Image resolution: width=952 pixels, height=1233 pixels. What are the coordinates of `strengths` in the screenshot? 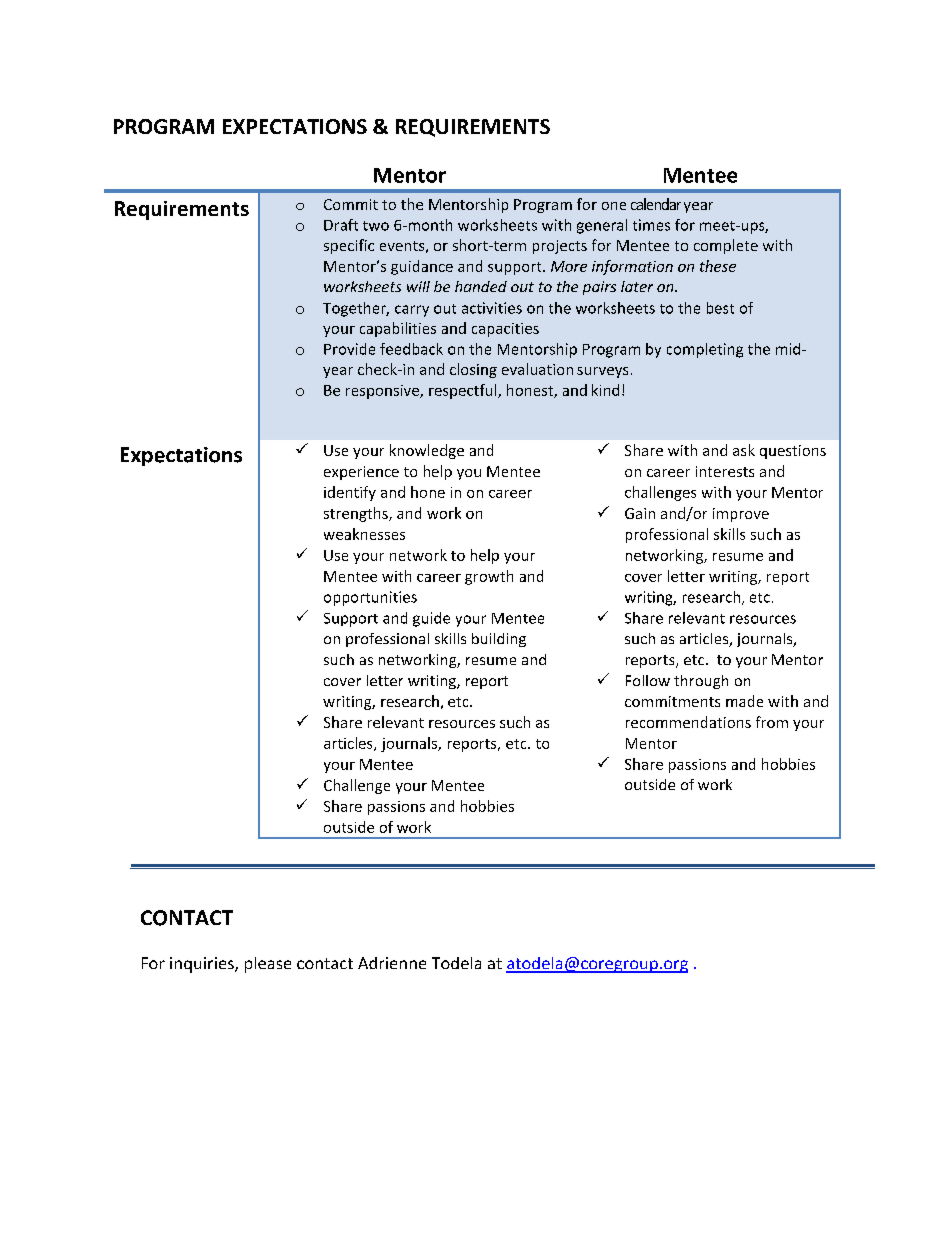 It's located at (357, 514).
